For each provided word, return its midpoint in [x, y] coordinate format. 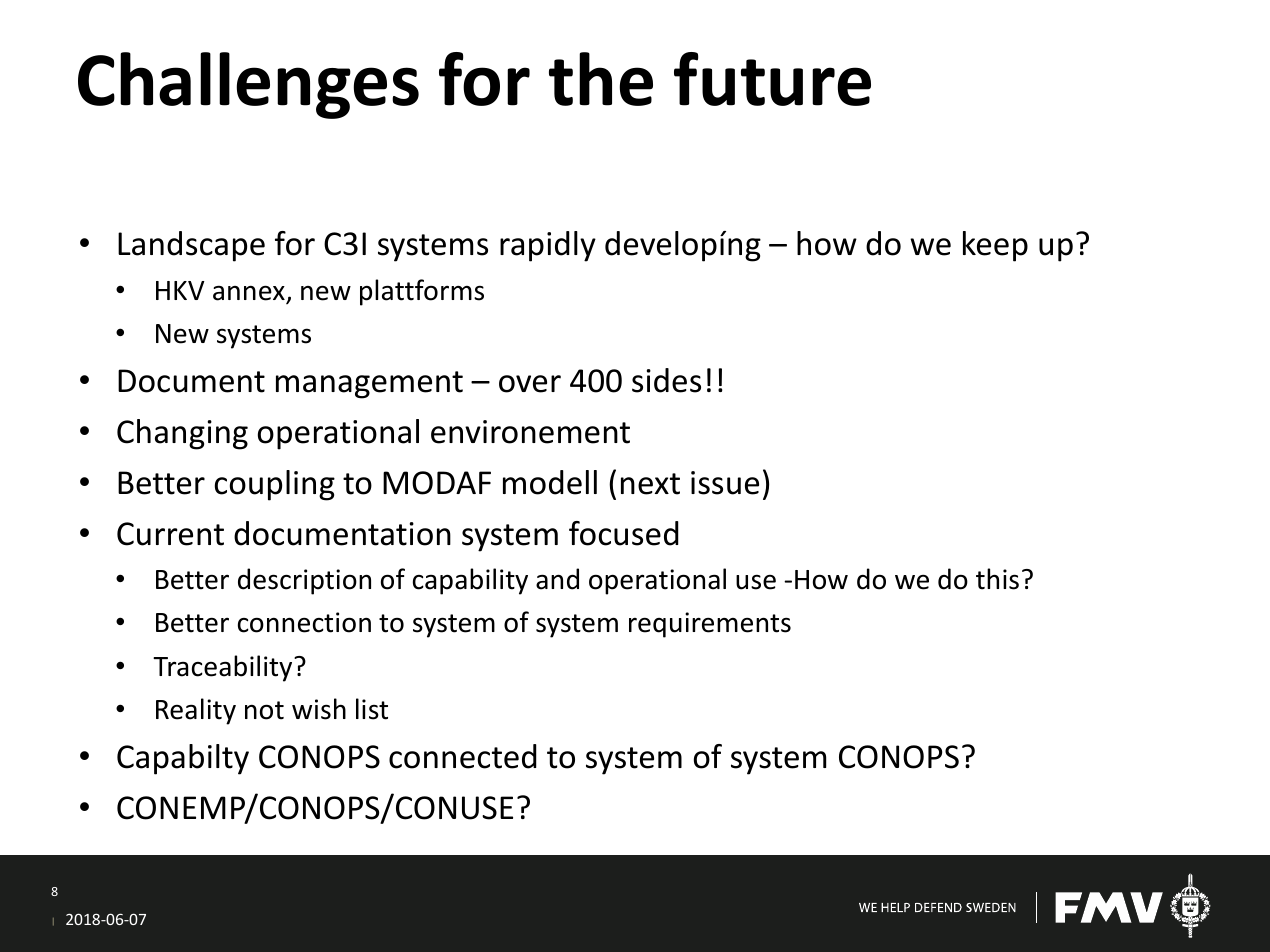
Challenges [248, 85]
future [772, 79]
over [530, 384]
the [601, 79]
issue [725, 483]
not [264, 710]
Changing [182, 434]
